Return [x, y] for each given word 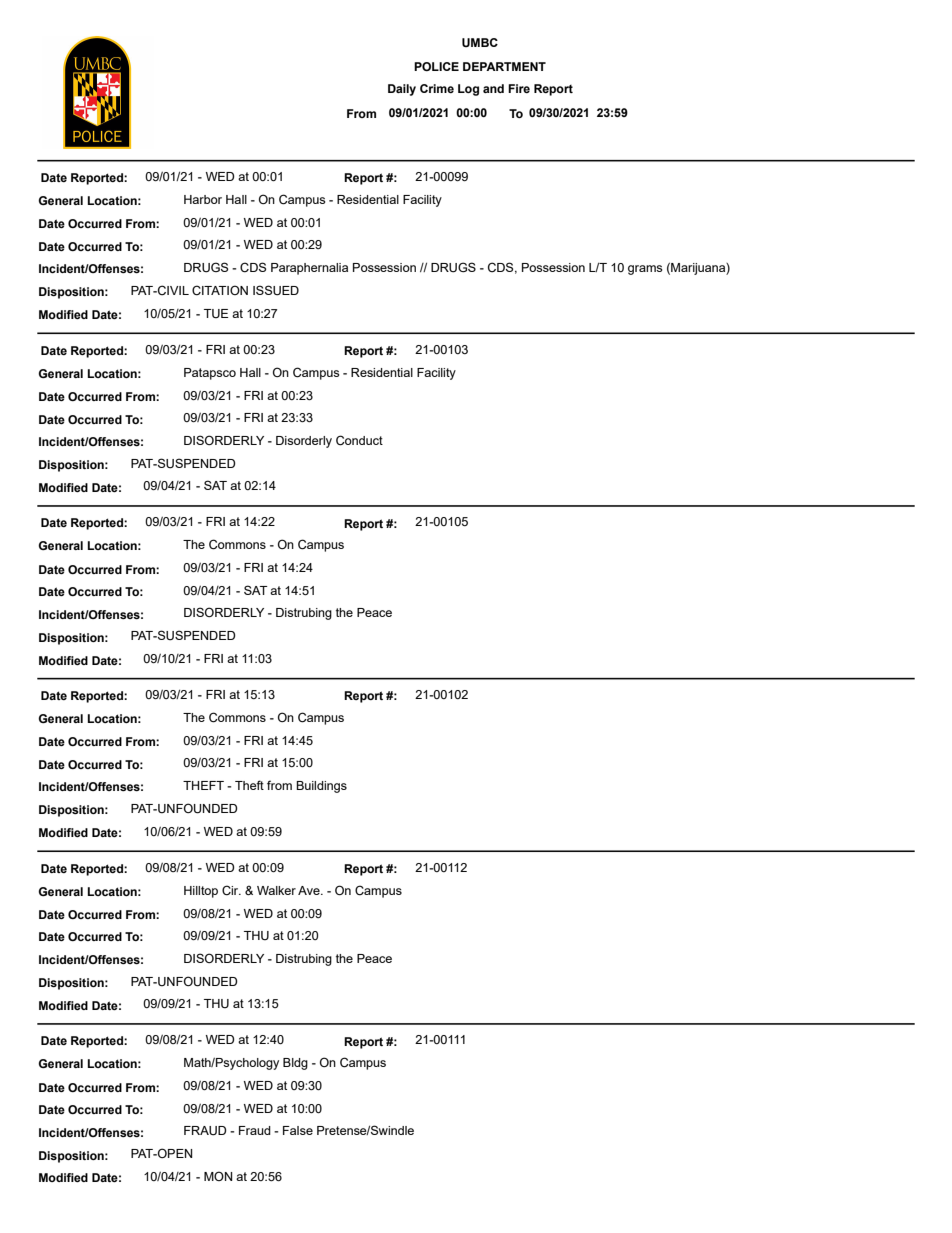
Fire [519, 88]
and [493, 88]
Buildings [321, 787]
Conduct [359, 440]
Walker [276, 890]
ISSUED [276, 290]
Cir [231, 890]
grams [645, 270]
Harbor [203, 199]
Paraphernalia [309, 269]
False [298, 1130]
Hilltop [201, 892]
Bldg [295, 1064]
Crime [437, 88]
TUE [216, 314]
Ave [310, 890]
